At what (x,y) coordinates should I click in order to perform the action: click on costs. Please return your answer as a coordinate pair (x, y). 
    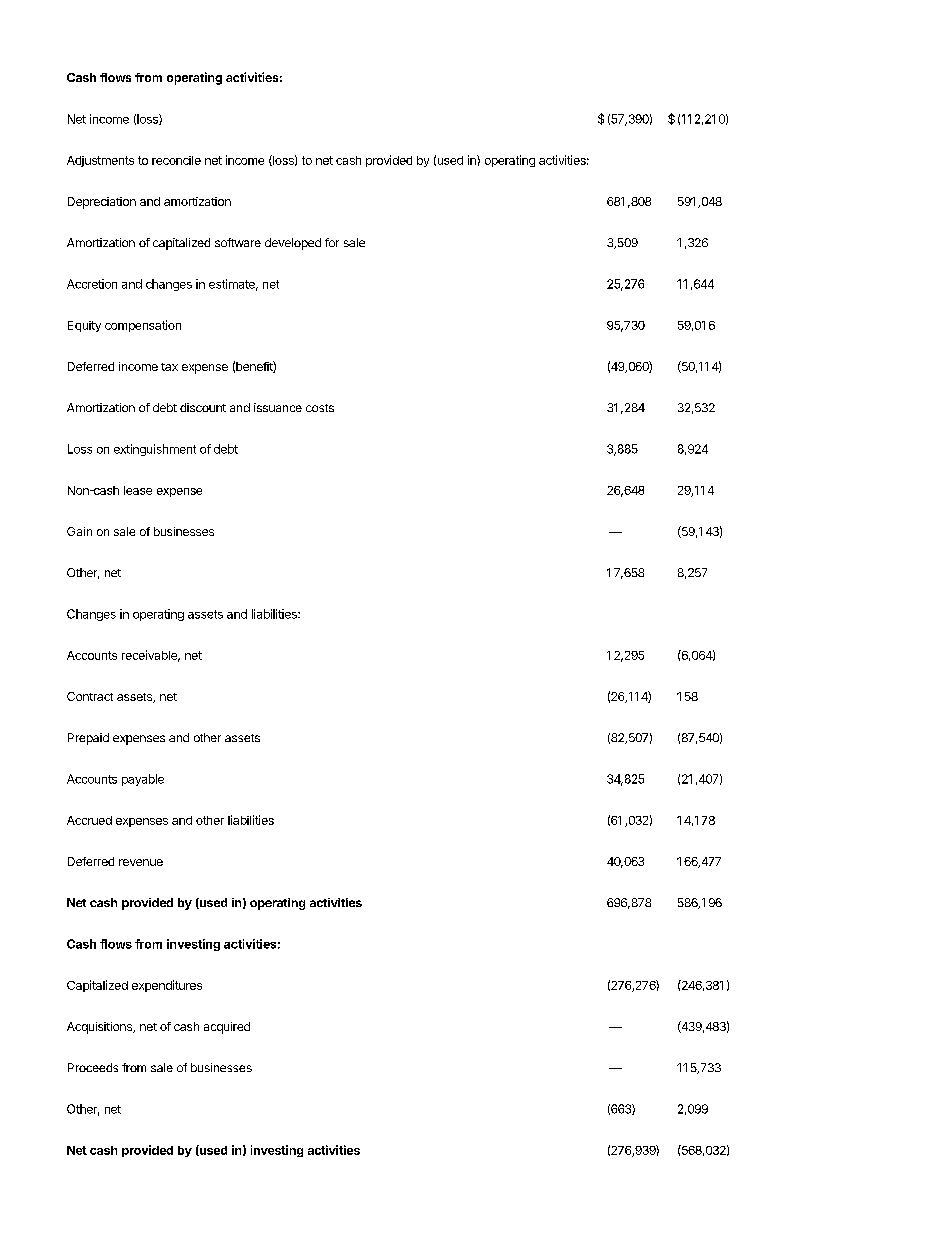
    Looking at the image, I should click on (320, 408).
